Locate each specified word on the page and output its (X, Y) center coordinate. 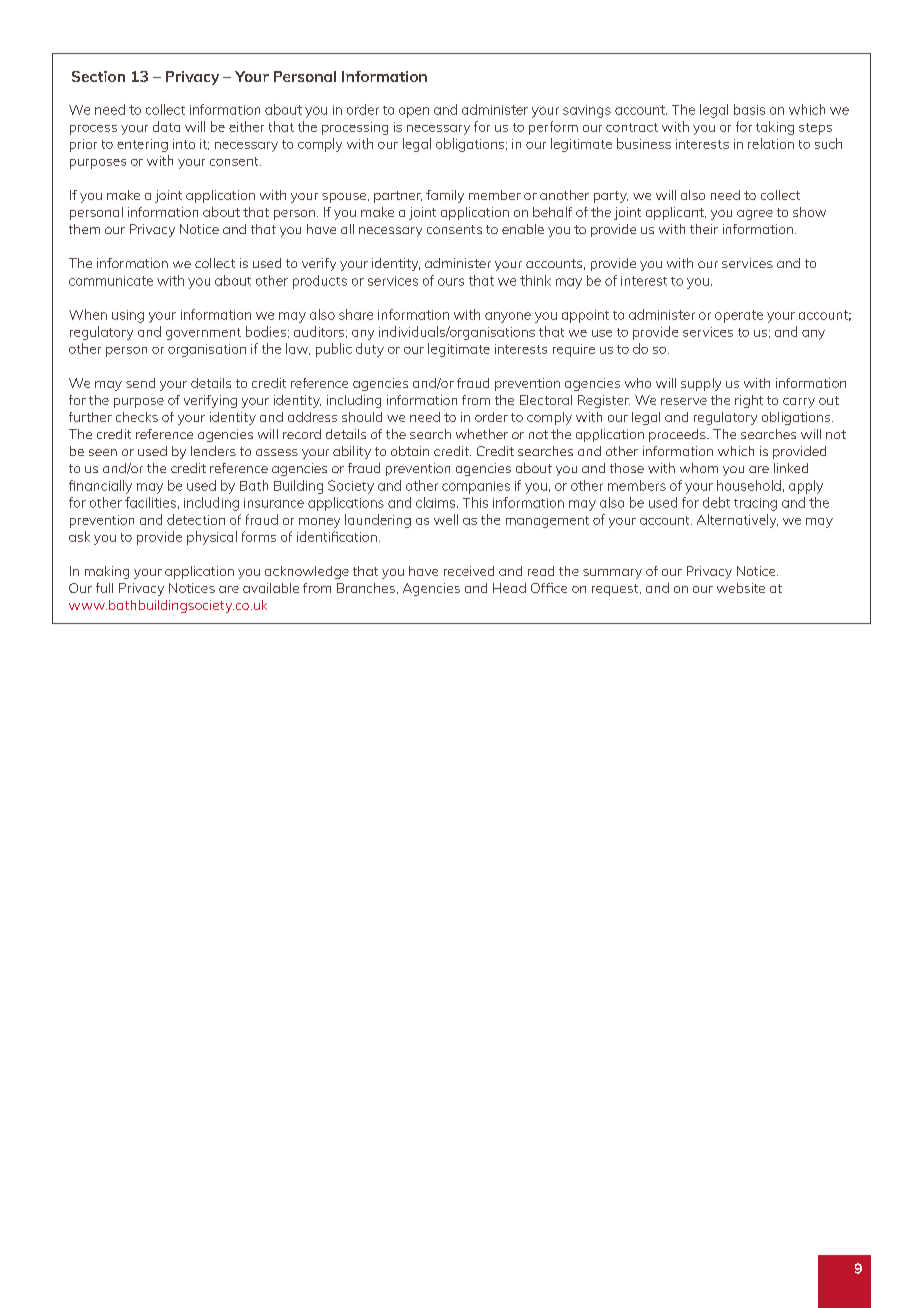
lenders (213, 451)
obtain (410, 451)
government (203, 334)
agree (755, 215)
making (107, 572)
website (741, 588)
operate (739, 316)
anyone (508, 317)
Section (98, 76)
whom (699, 468)
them (84, 229)
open (414, 112)
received (469, 571)
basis (749, 109)
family (445, 196)
